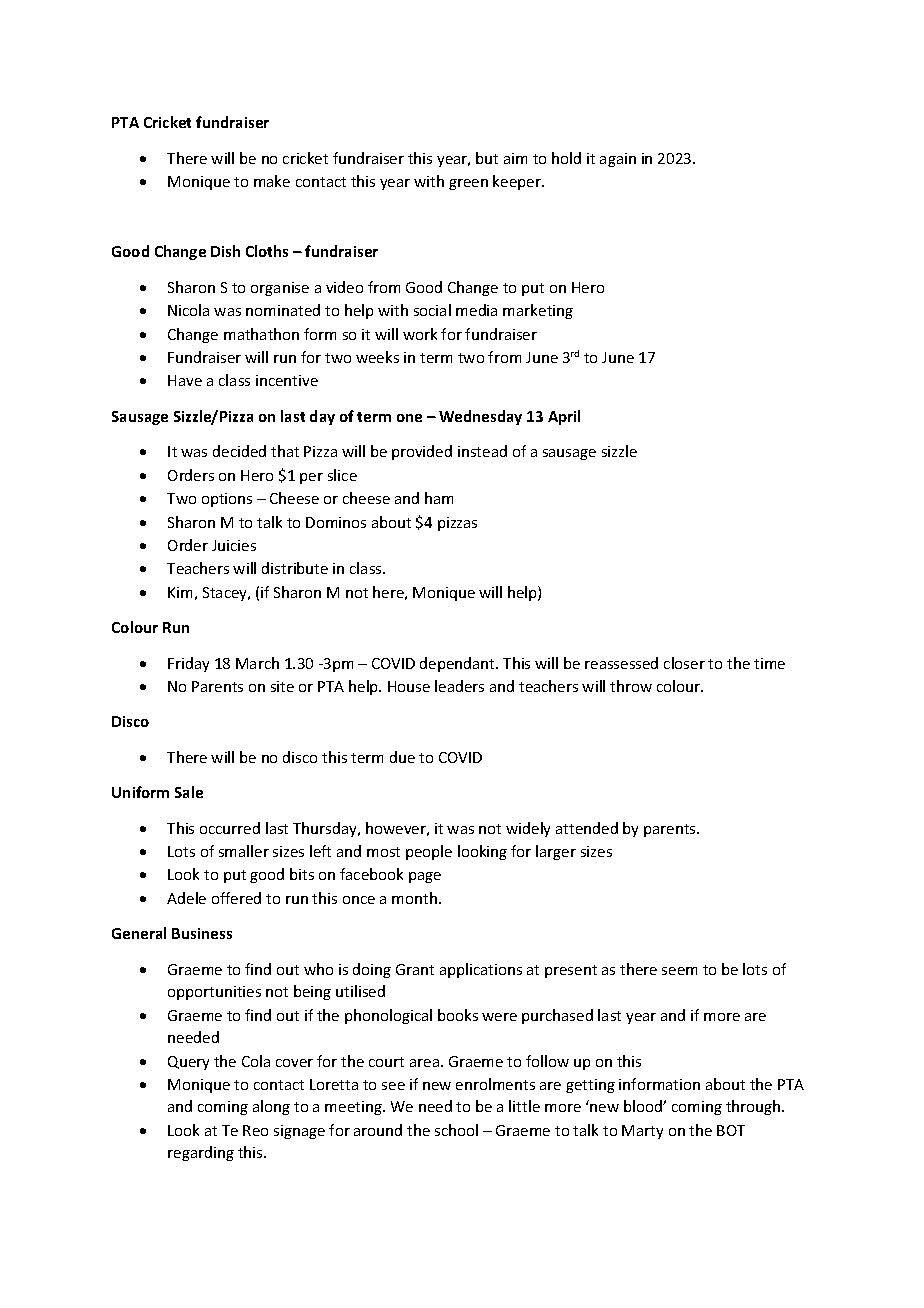  What do you see at coordinates (468, 184) in the screenshot?
I see `green` at bounding box center [468, 184].
